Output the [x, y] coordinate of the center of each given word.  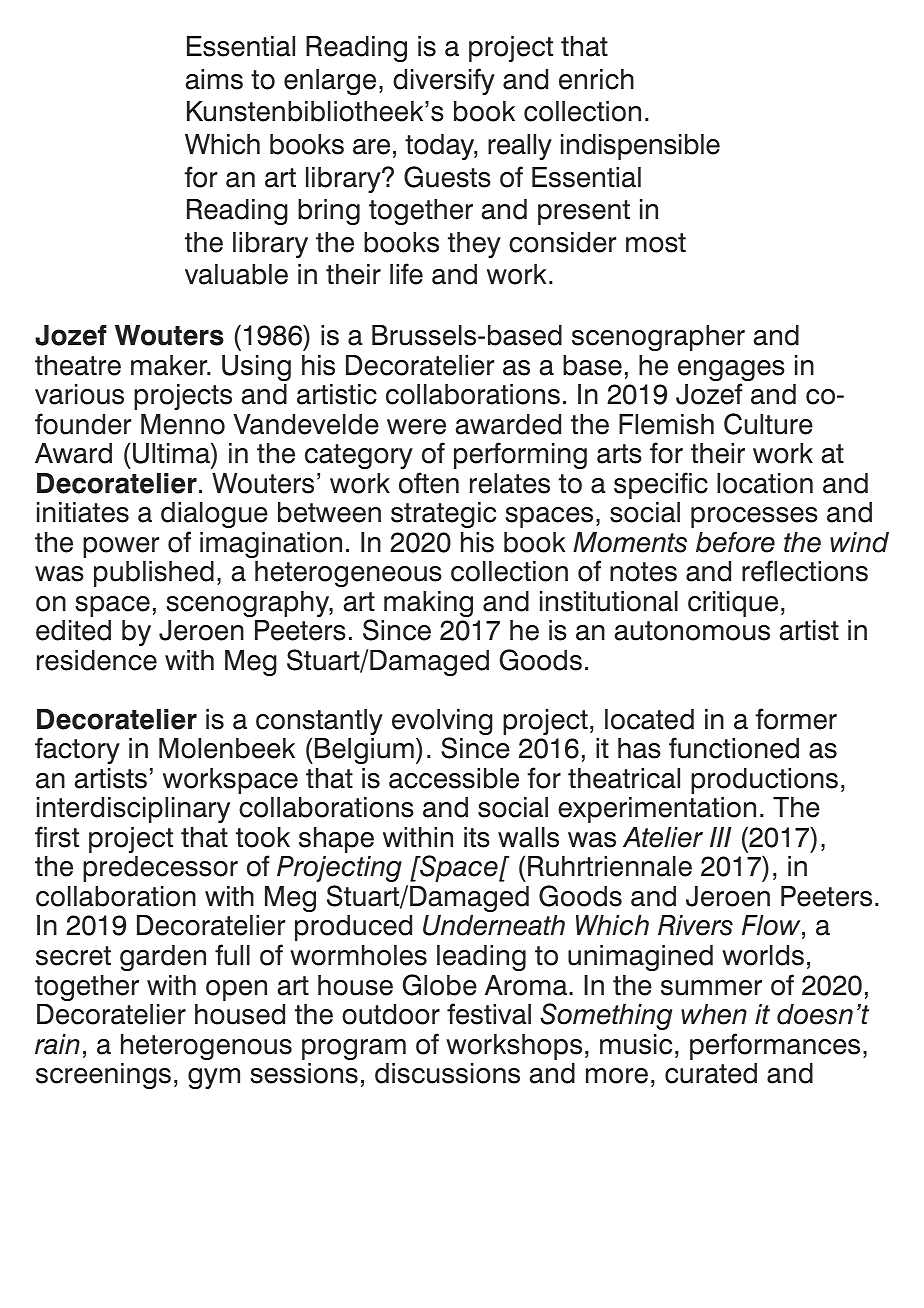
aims [214, 79]
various [79, 394]
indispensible [640, 147]
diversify [444, 81]
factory [77, 750]
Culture [768, 424]
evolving [442, 723]
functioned [734, 748]
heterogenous [206, 1047]
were [416, 427]
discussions [447, 1073]
